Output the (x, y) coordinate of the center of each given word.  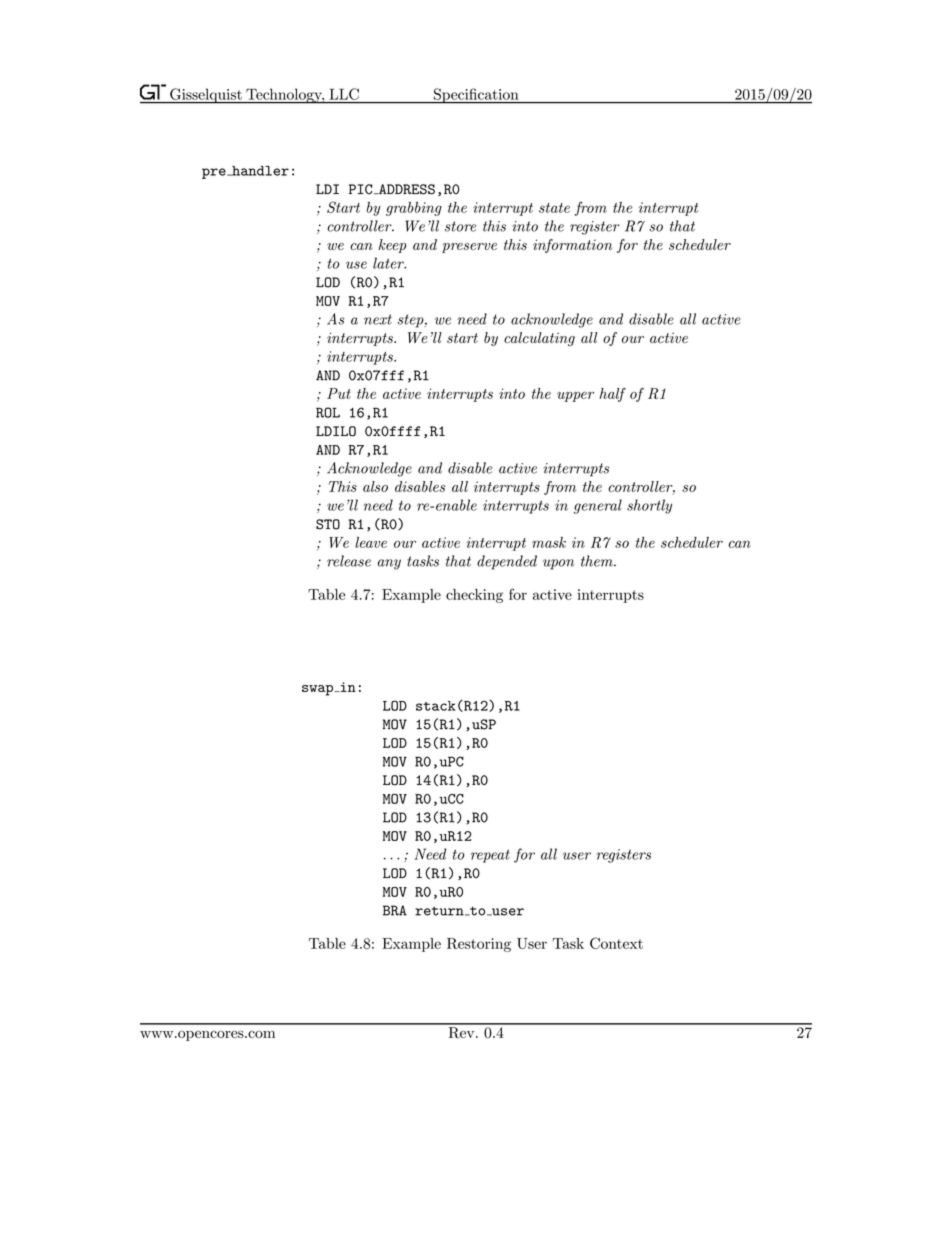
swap (319, 690)
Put (339, 393)
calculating (539, 339)
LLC (344, 94)
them (598, 561)
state (554, 208)
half (612, 395)
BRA (395, 910)
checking (474, 596)
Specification (476, 96)
